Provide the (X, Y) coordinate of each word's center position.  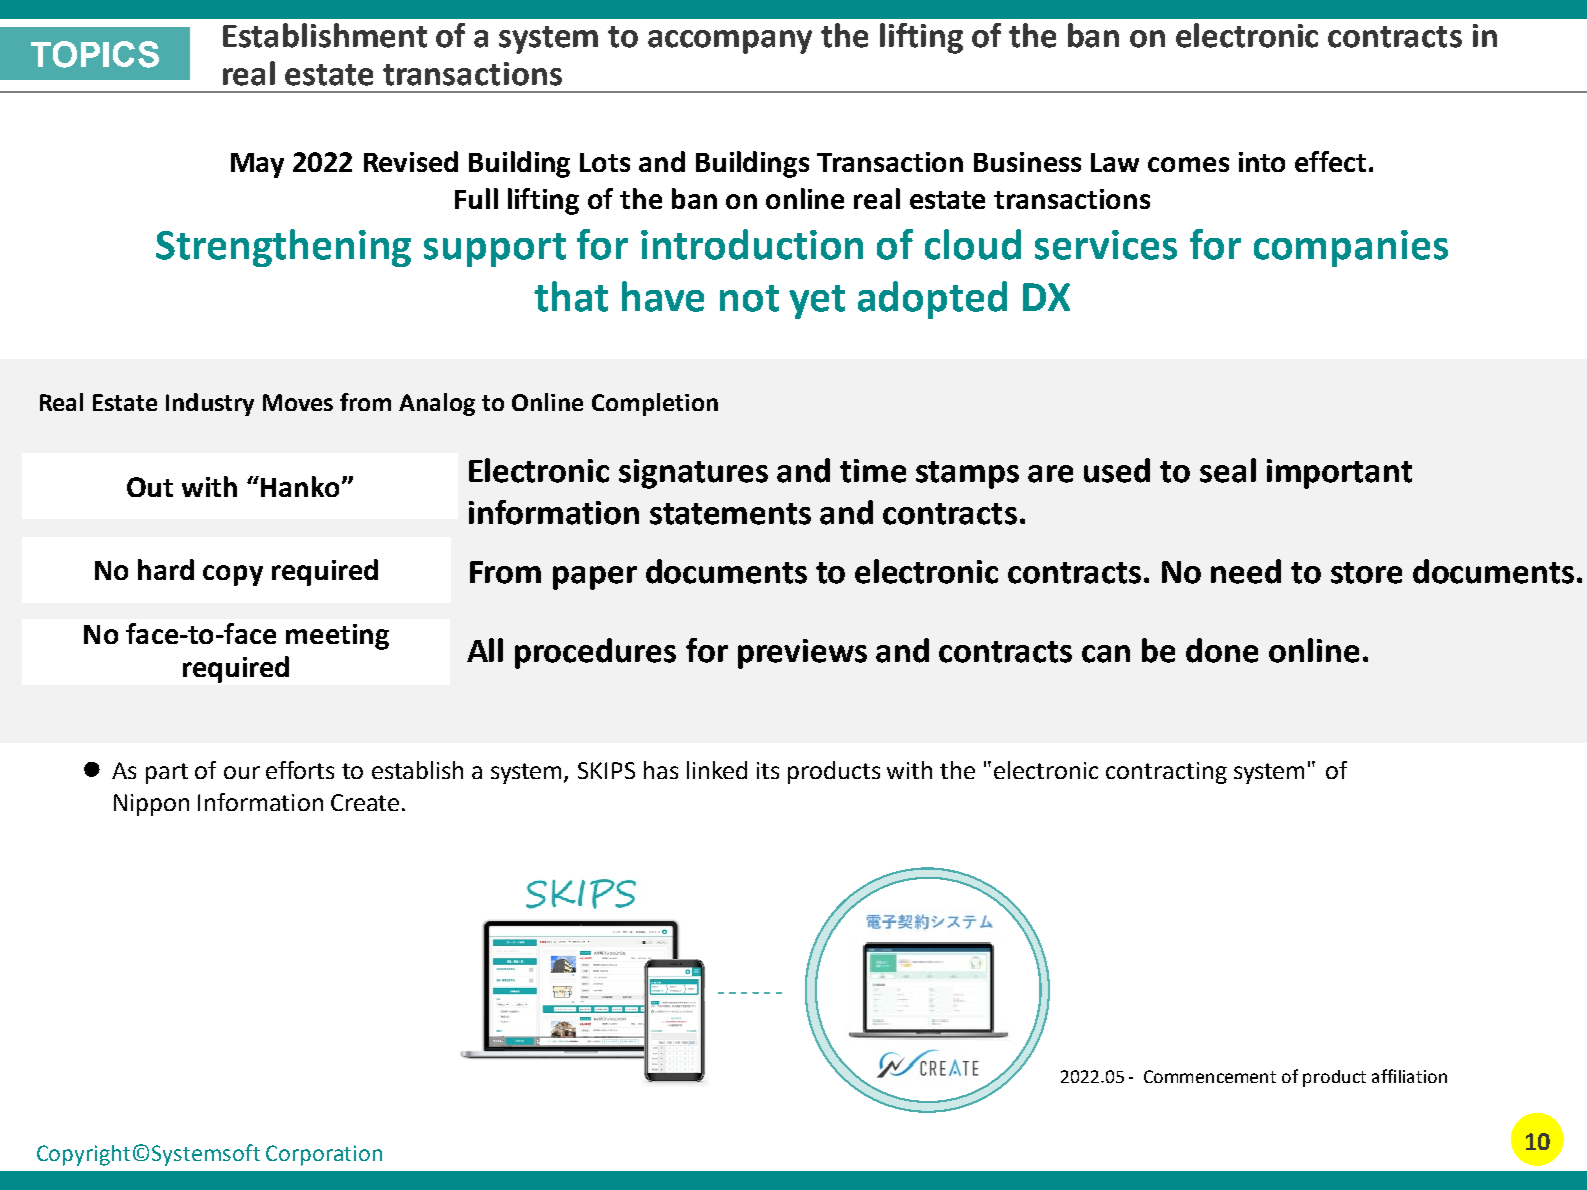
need (1246, 571)
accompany (730, 42)
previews (802, 654)
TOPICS (95, 54)
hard (166, 569)
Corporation (324, 1155)
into (1262, 162)
